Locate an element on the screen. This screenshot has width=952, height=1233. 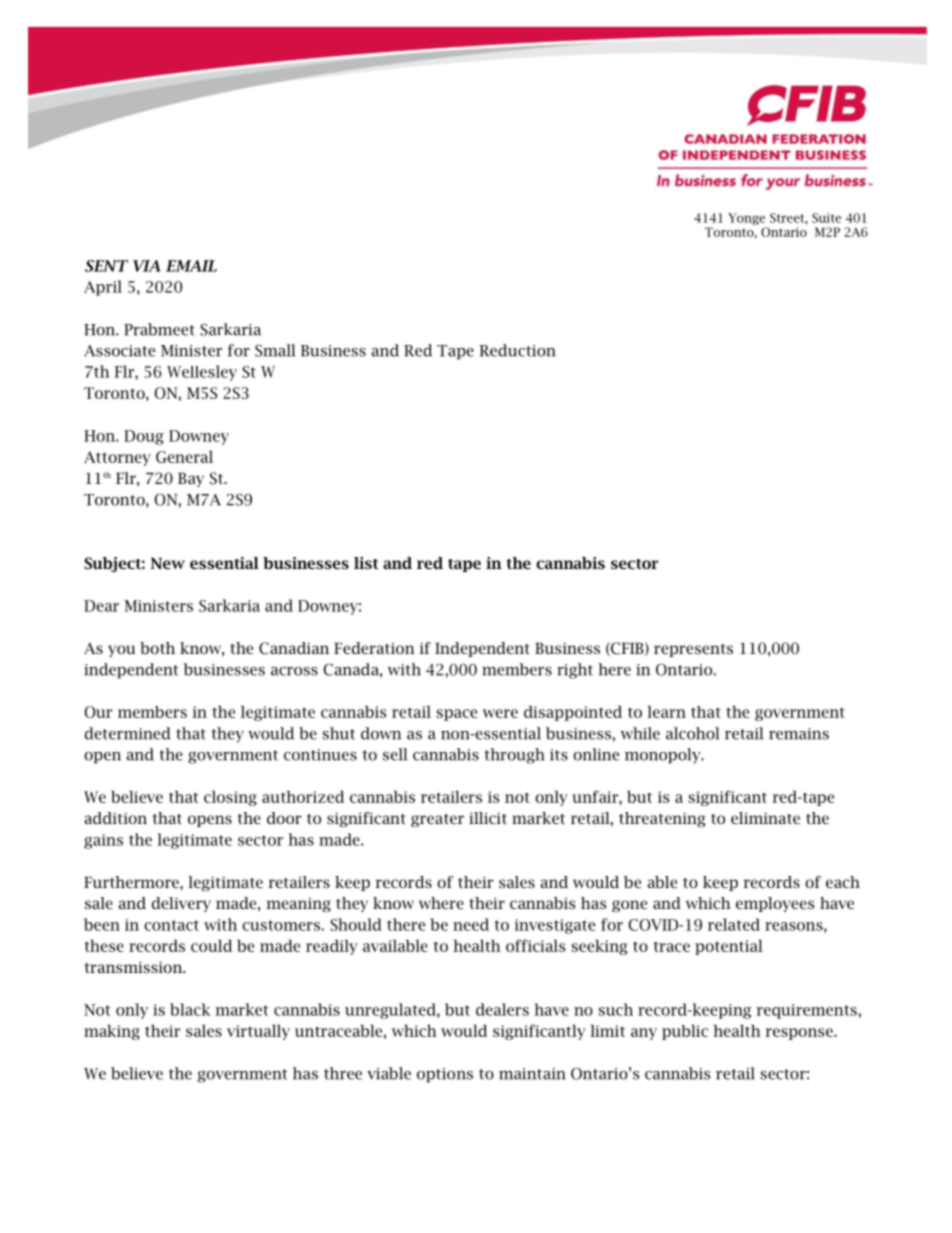
New is located at coordinates (168, 563).
